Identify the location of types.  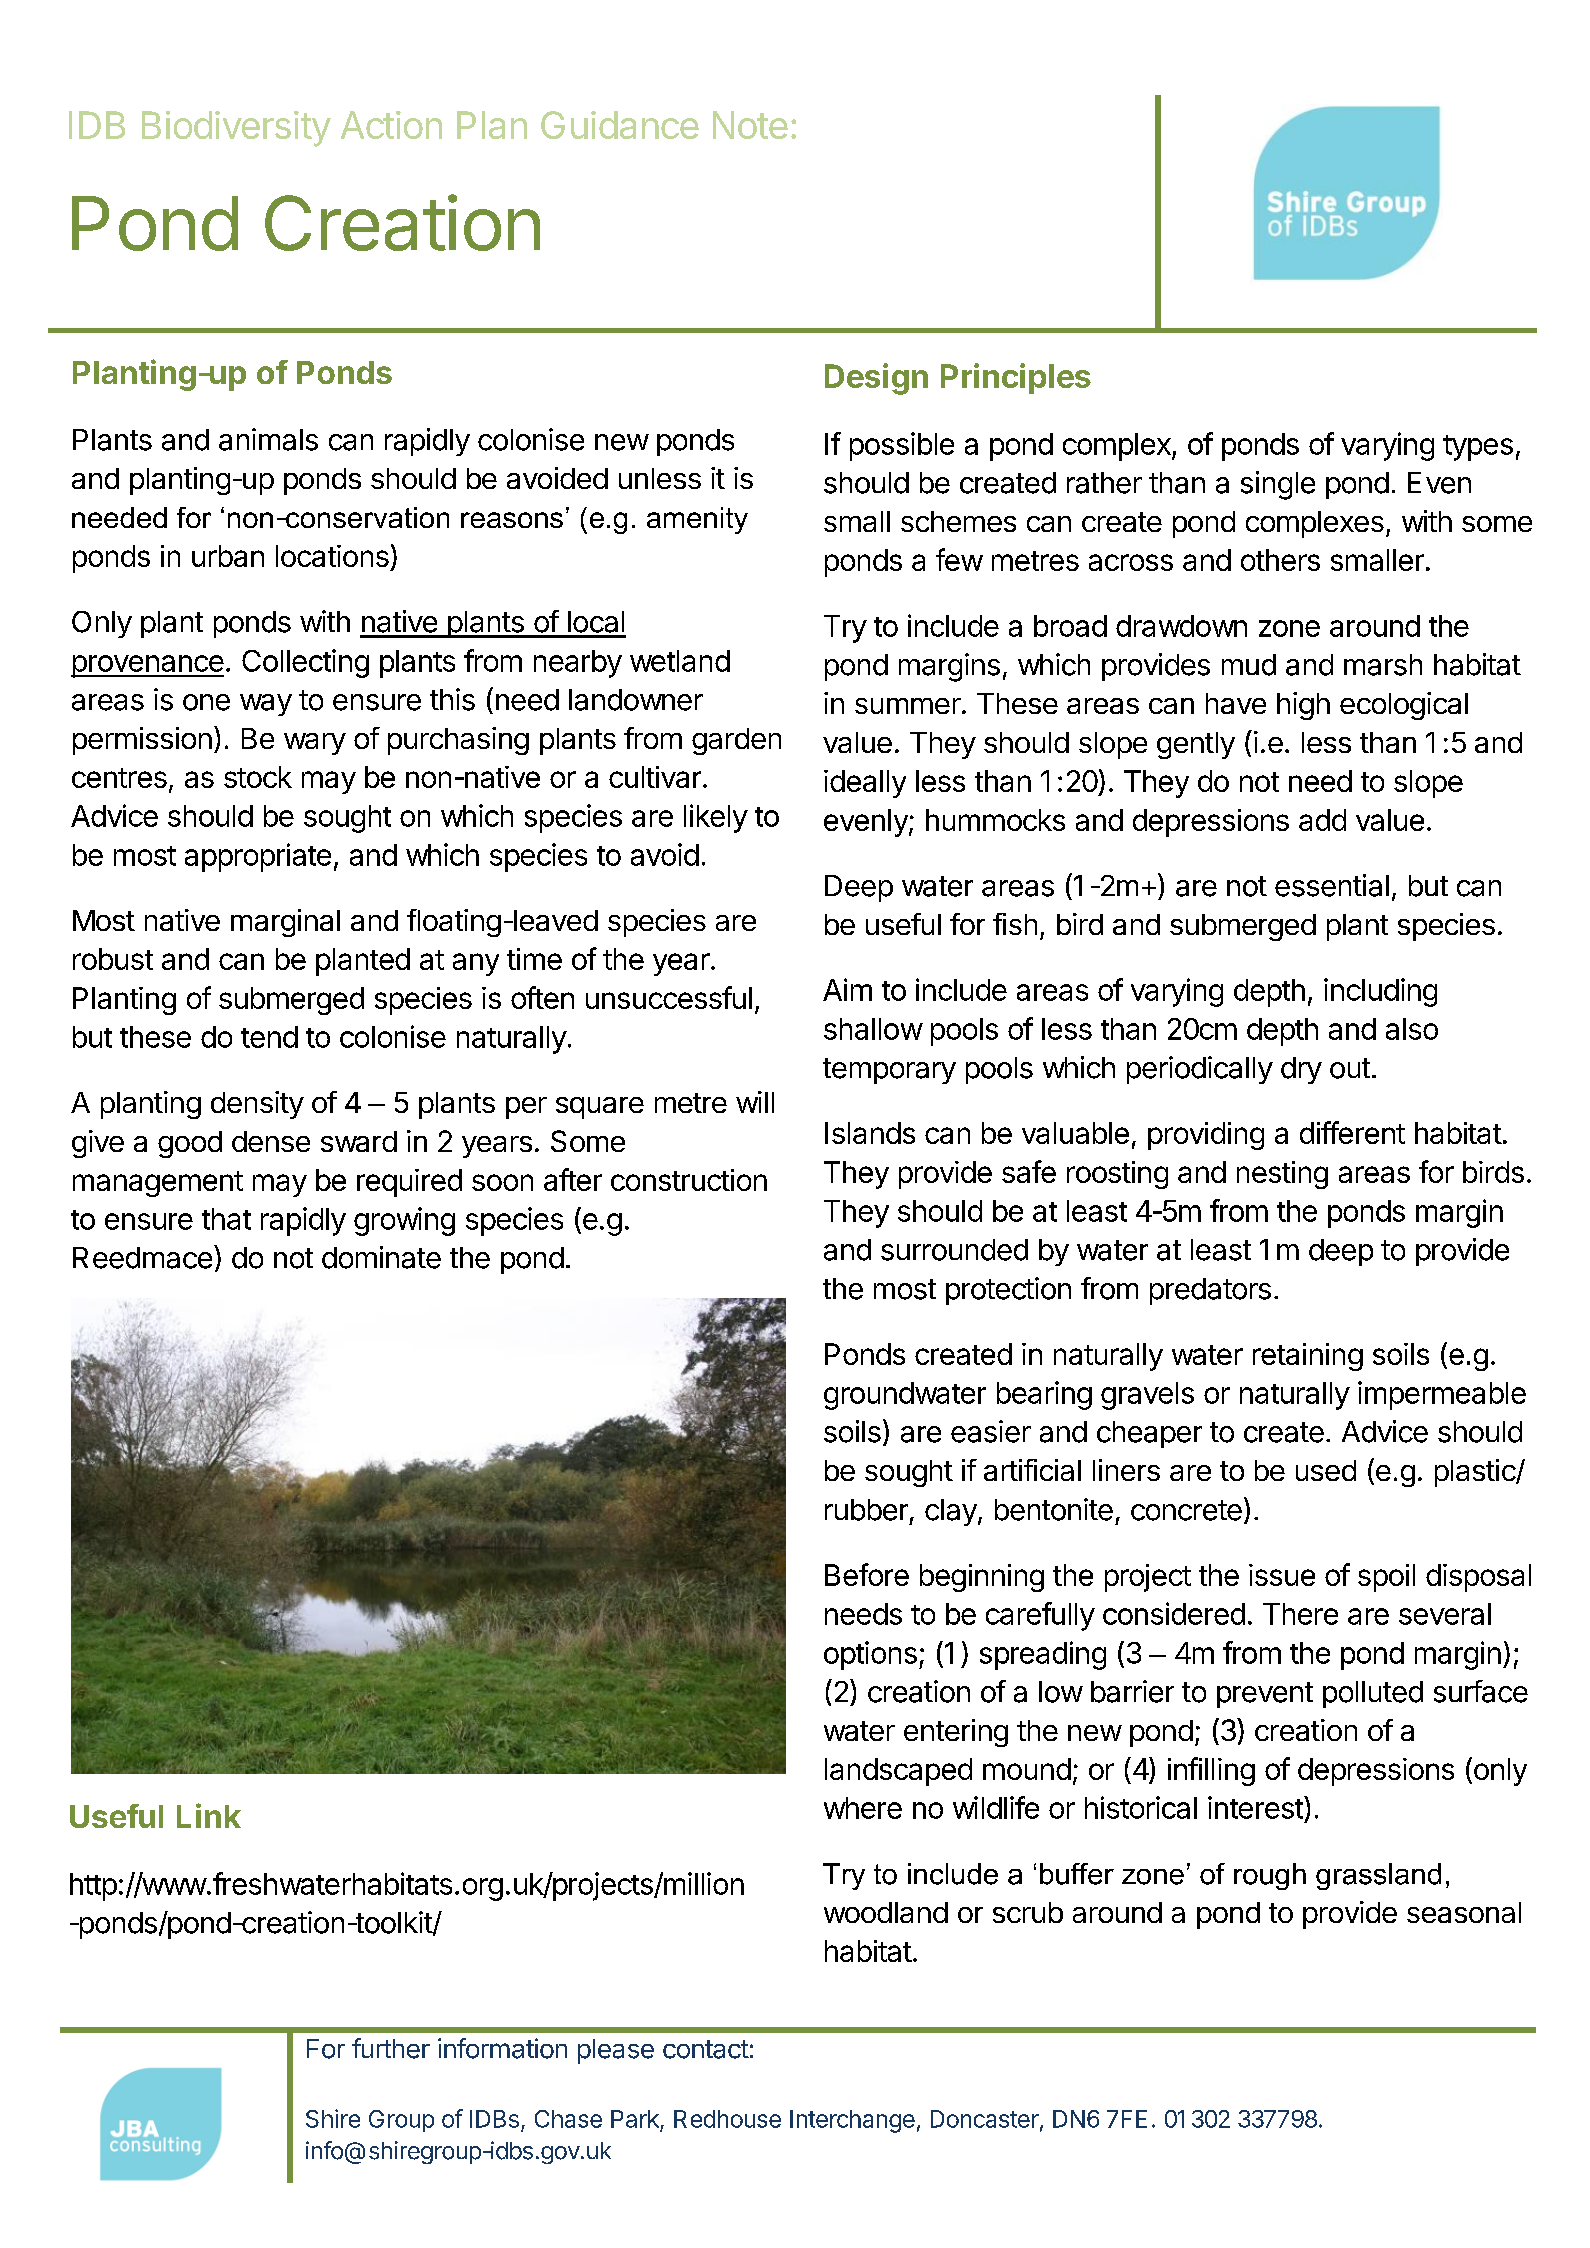
(1478, 448).
